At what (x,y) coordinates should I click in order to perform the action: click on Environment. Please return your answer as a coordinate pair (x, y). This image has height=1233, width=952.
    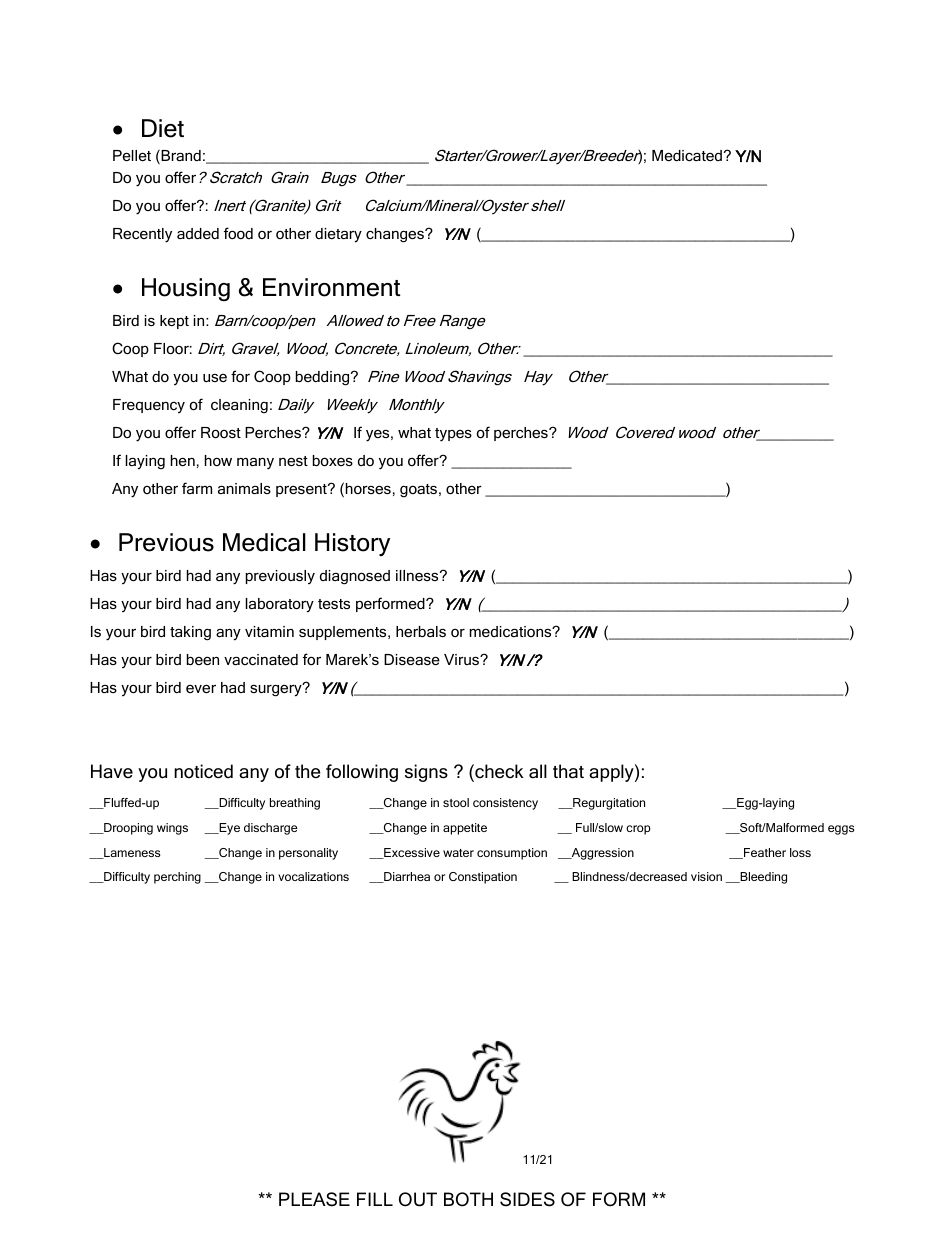
    Looking at the image, I should click on (331, 287).
